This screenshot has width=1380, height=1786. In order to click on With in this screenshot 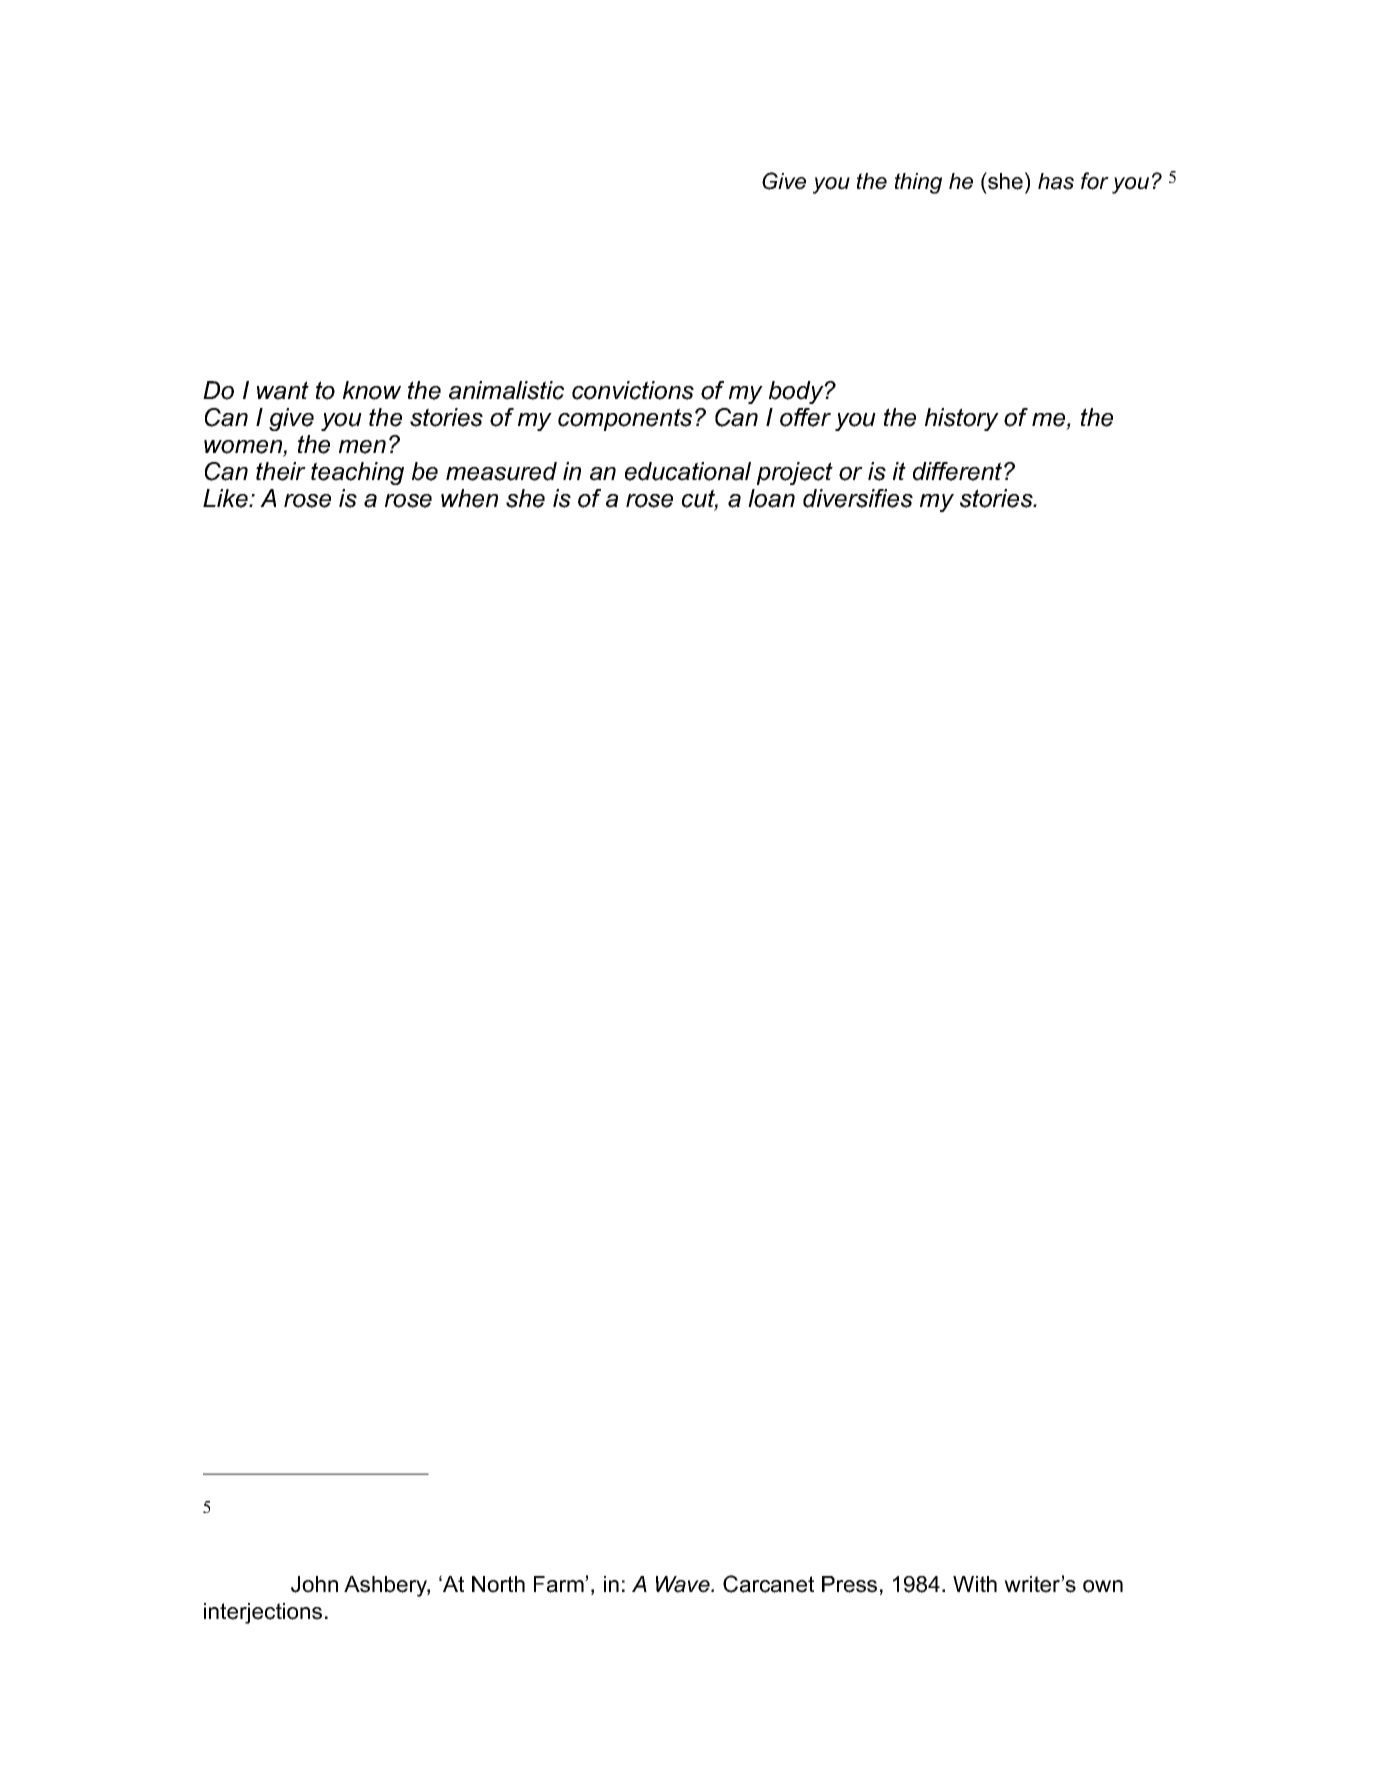, I will do `click(975, 1584)`.
